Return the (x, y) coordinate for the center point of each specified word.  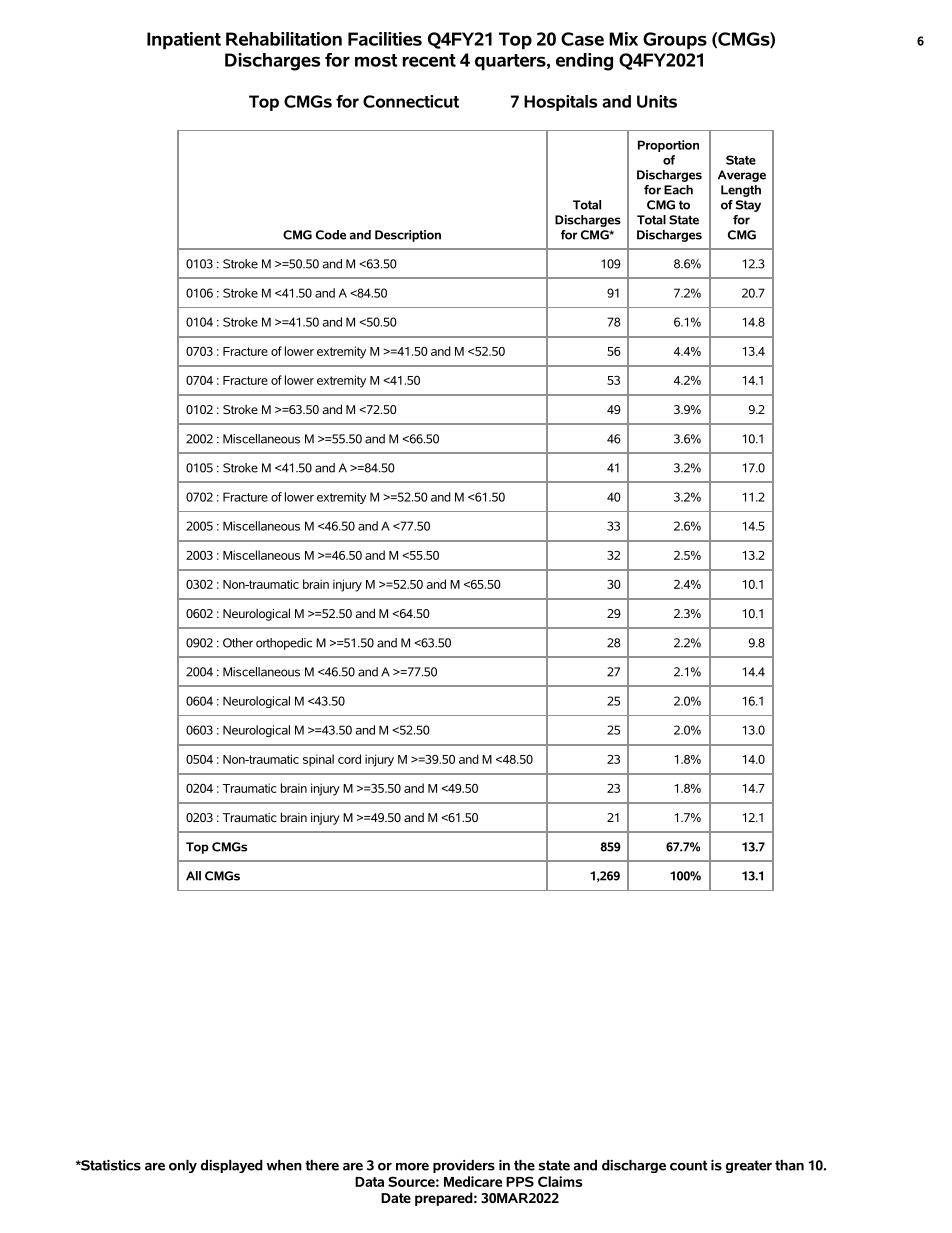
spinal (318, 760)
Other (238, 643)
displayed (232, 1166)
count (689, 1165)
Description (408, 236)
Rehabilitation (284, 39)
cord (349, 759)
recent (429, 60)
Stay (748, 206)
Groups (675, 41)
